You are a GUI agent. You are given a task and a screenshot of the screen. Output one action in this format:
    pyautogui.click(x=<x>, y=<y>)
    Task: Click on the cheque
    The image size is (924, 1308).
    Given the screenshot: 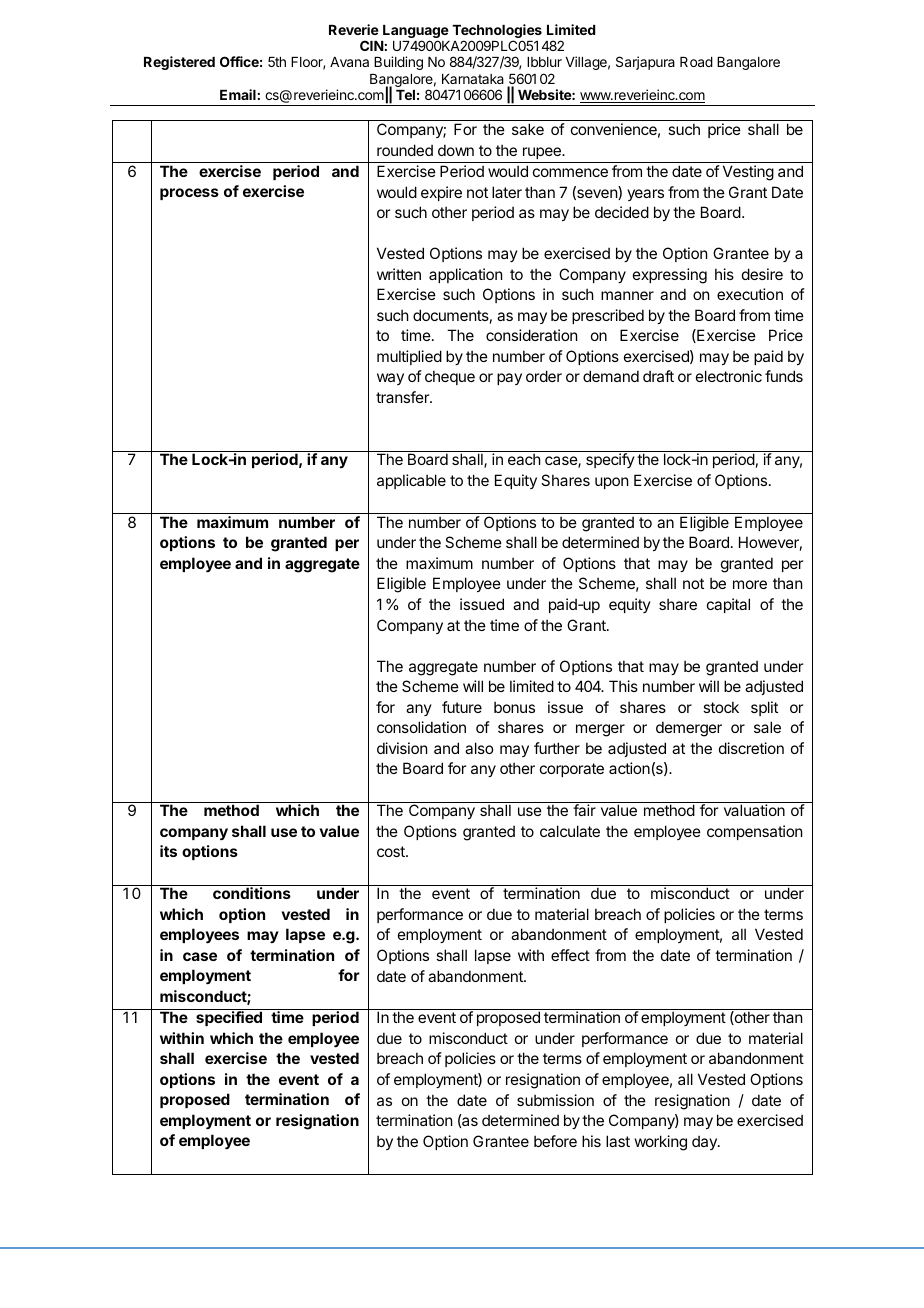 What is the action you would take?
    pyautogui.click(x=450, y=377)
